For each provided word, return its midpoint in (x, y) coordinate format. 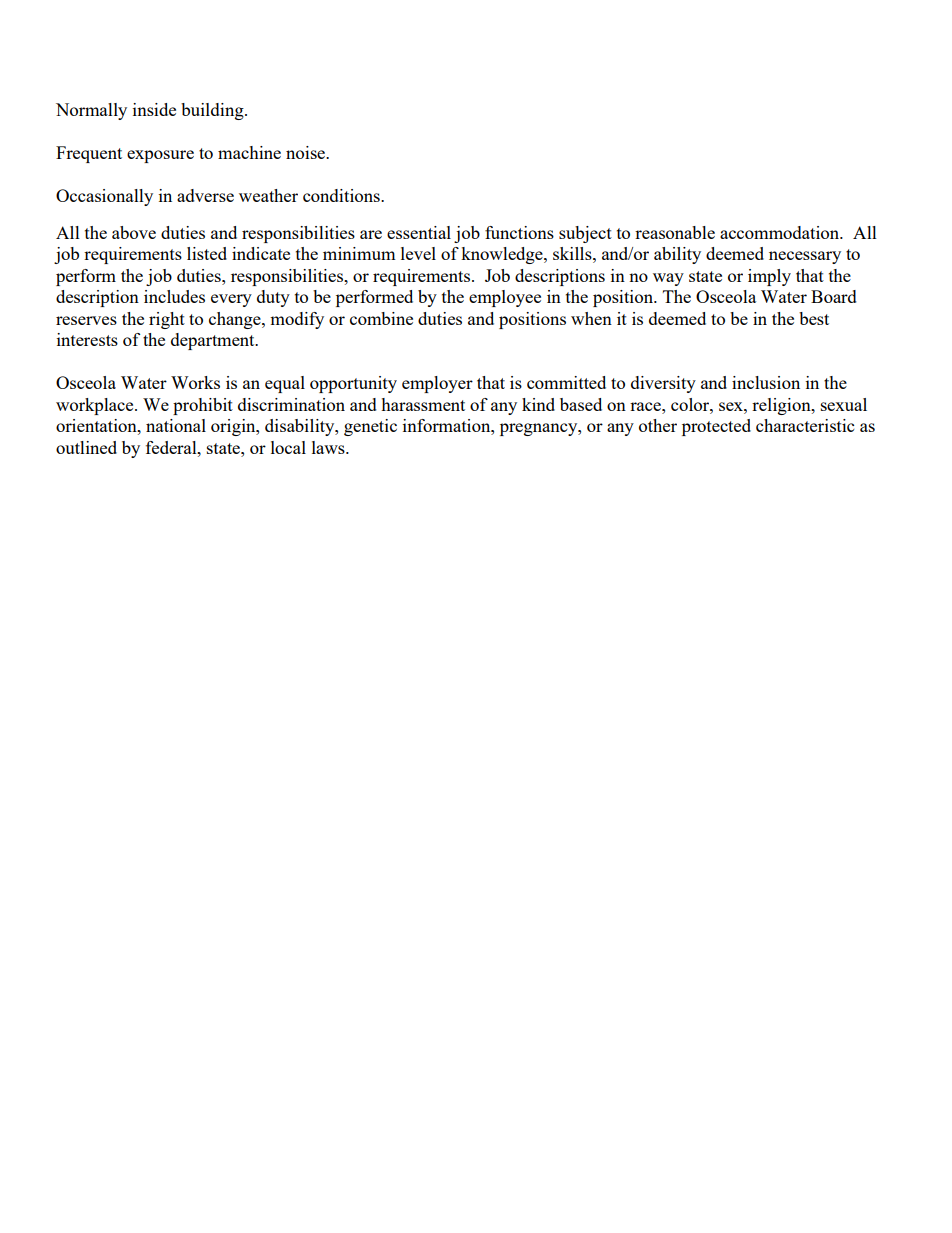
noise (307, 152)
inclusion (766, 382)
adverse (205, 195)
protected (716, 427)
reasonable (675, 232)
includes (174, 296)
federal (172, 447)
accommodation (781, 232)
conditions (342, 195)
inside (154, 109)
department (214, 341)
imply (769, 277)
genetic (370, 427)
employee (505, 298)
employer (437, 384)
